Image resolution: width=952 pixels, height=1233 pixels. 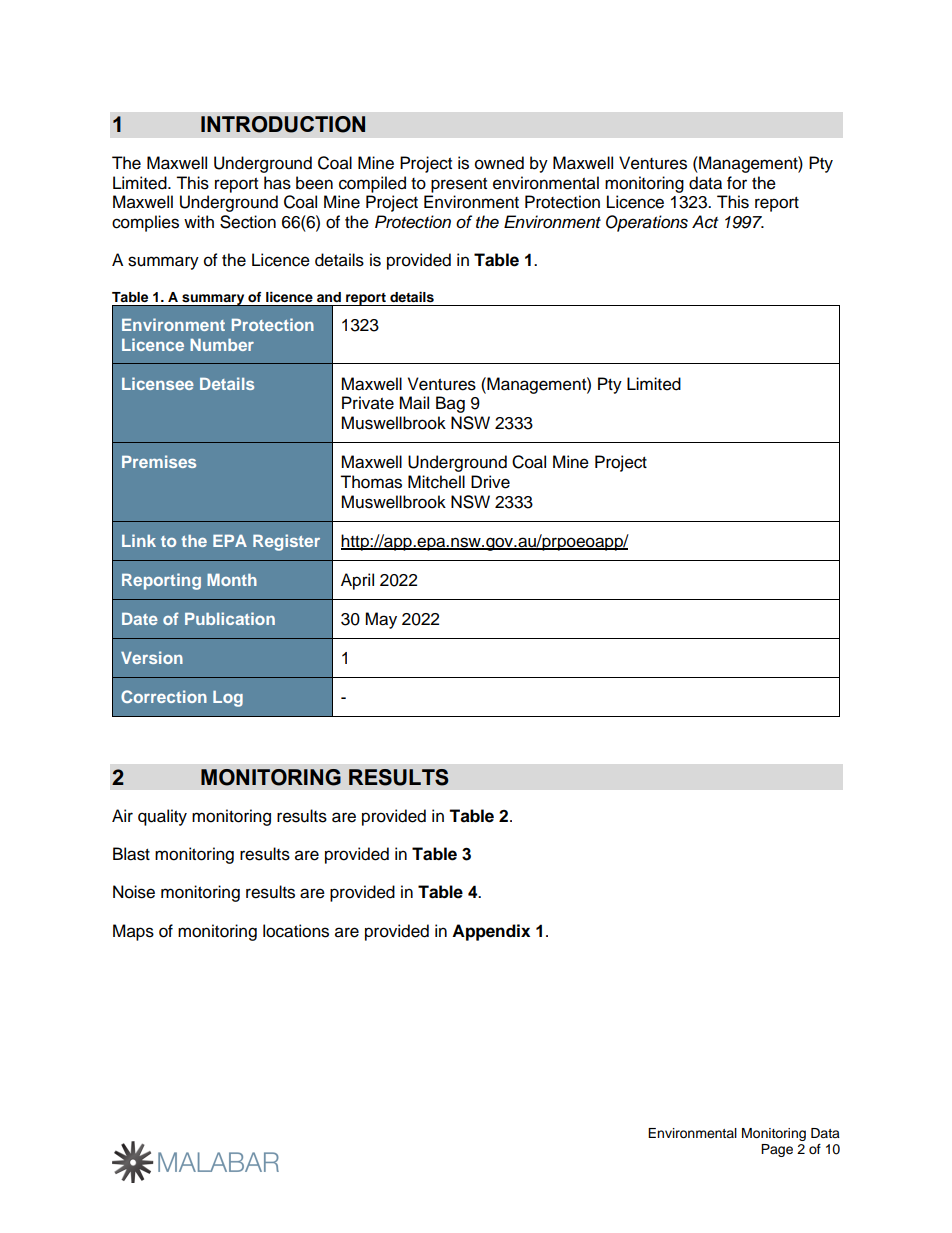 I want to click on has, so click(x=277, y=183).
